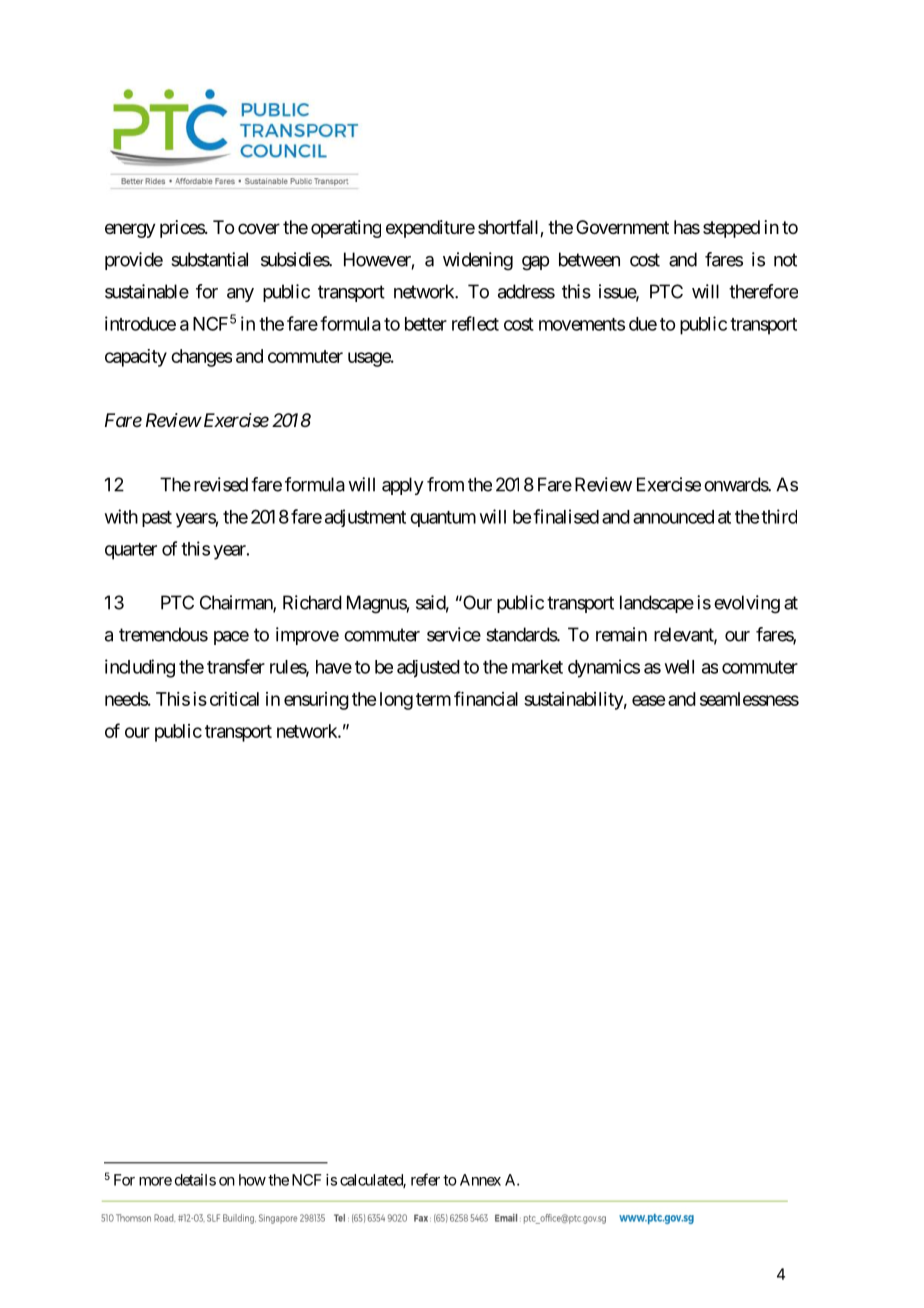  I want to click on substantial, so click(209, 259).
